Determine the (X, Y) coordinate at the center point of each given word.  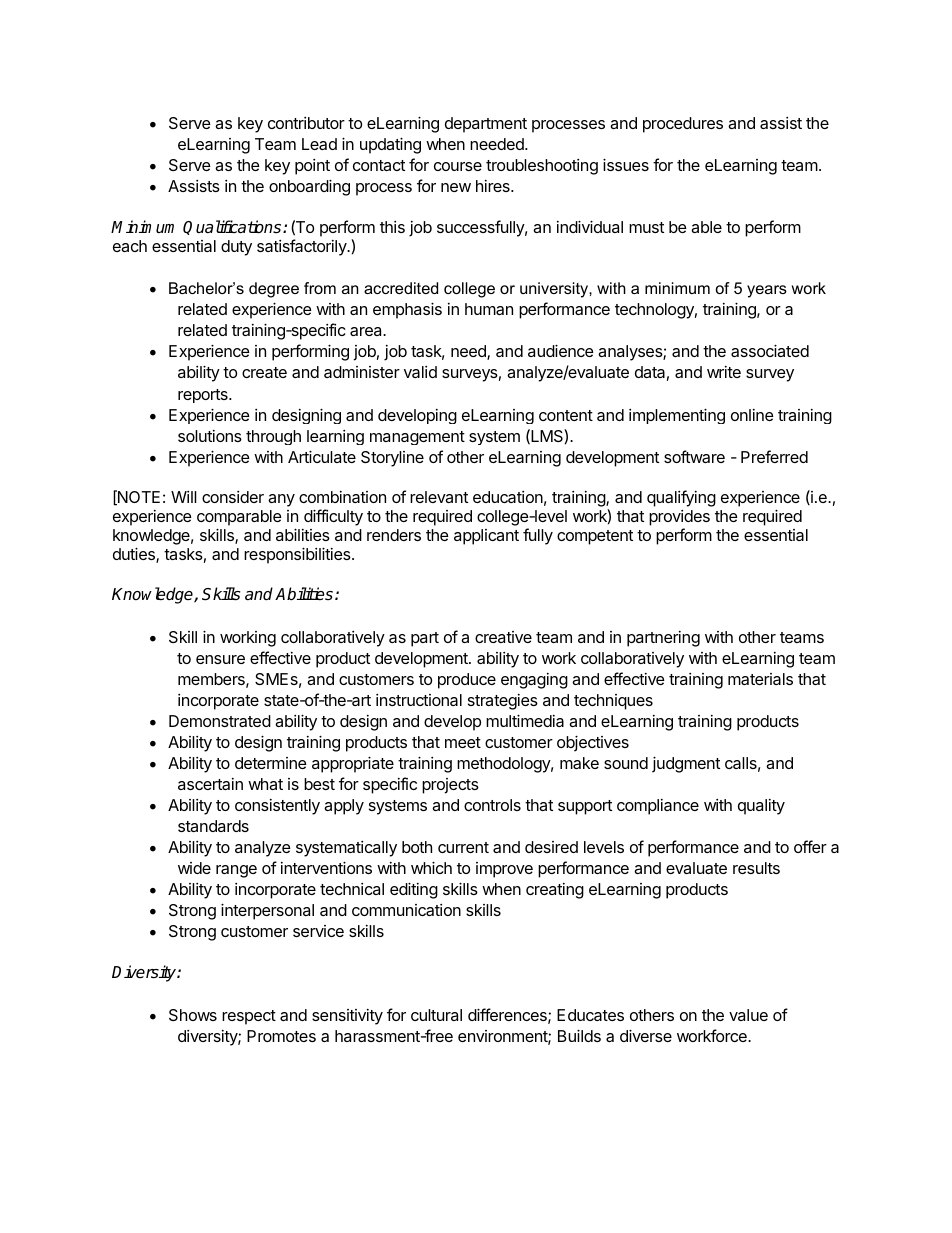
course (458, 166)
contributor (306, 123)
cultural (436, 1015)
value (748, 1015)
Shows (193, 1015)
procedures (683, 125)
